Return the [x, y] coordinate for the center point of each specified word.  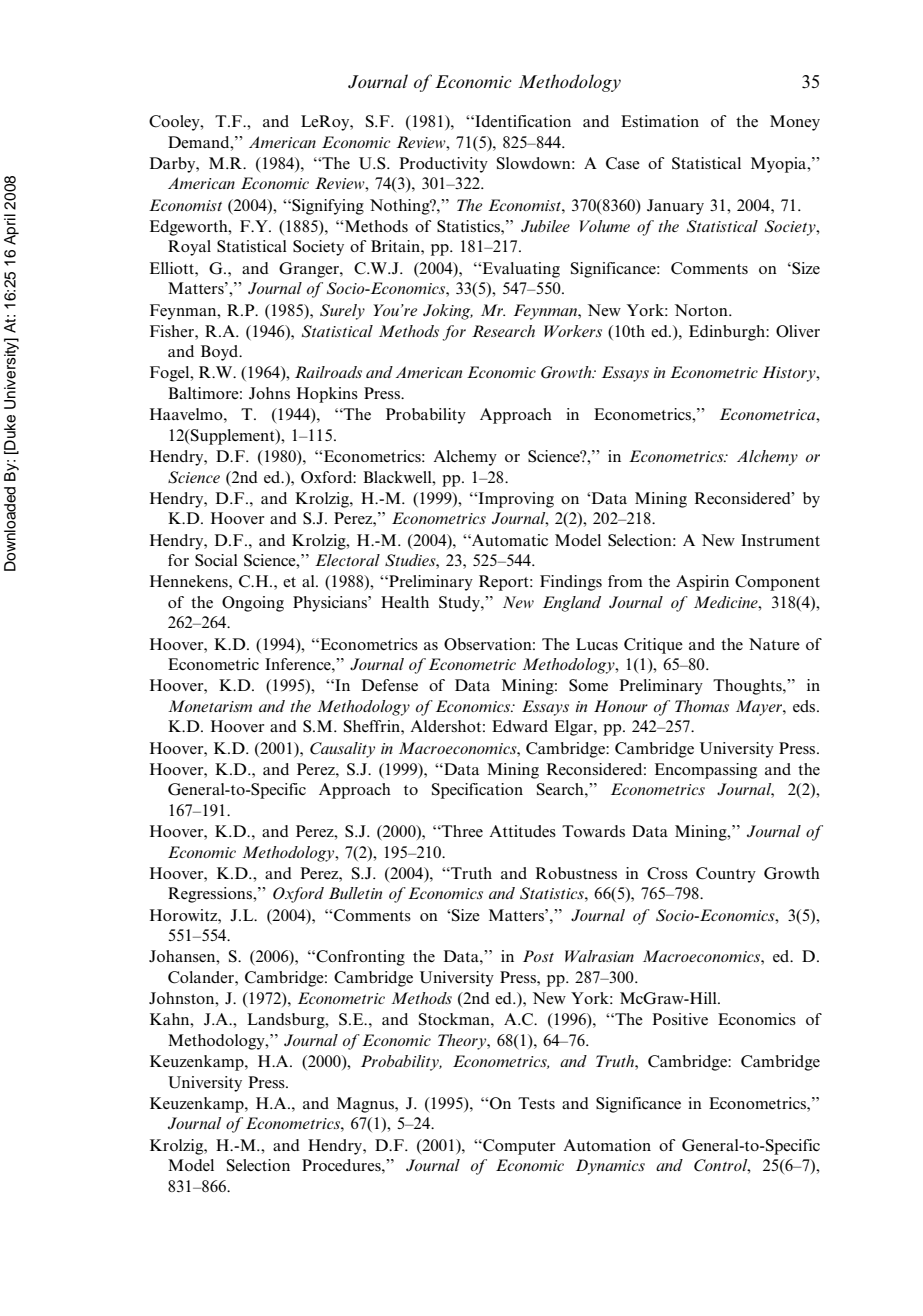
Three [461, 831]
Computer [518, 1147]
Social [216, 560]
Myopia [780, 165]
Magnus [366, 1105]
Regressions [211, 895]
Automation [607, 1145]
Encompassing [706, 771]
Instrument [780, 540]
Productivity [443, 165]
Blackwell [398, 477]
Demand [200, 142]
